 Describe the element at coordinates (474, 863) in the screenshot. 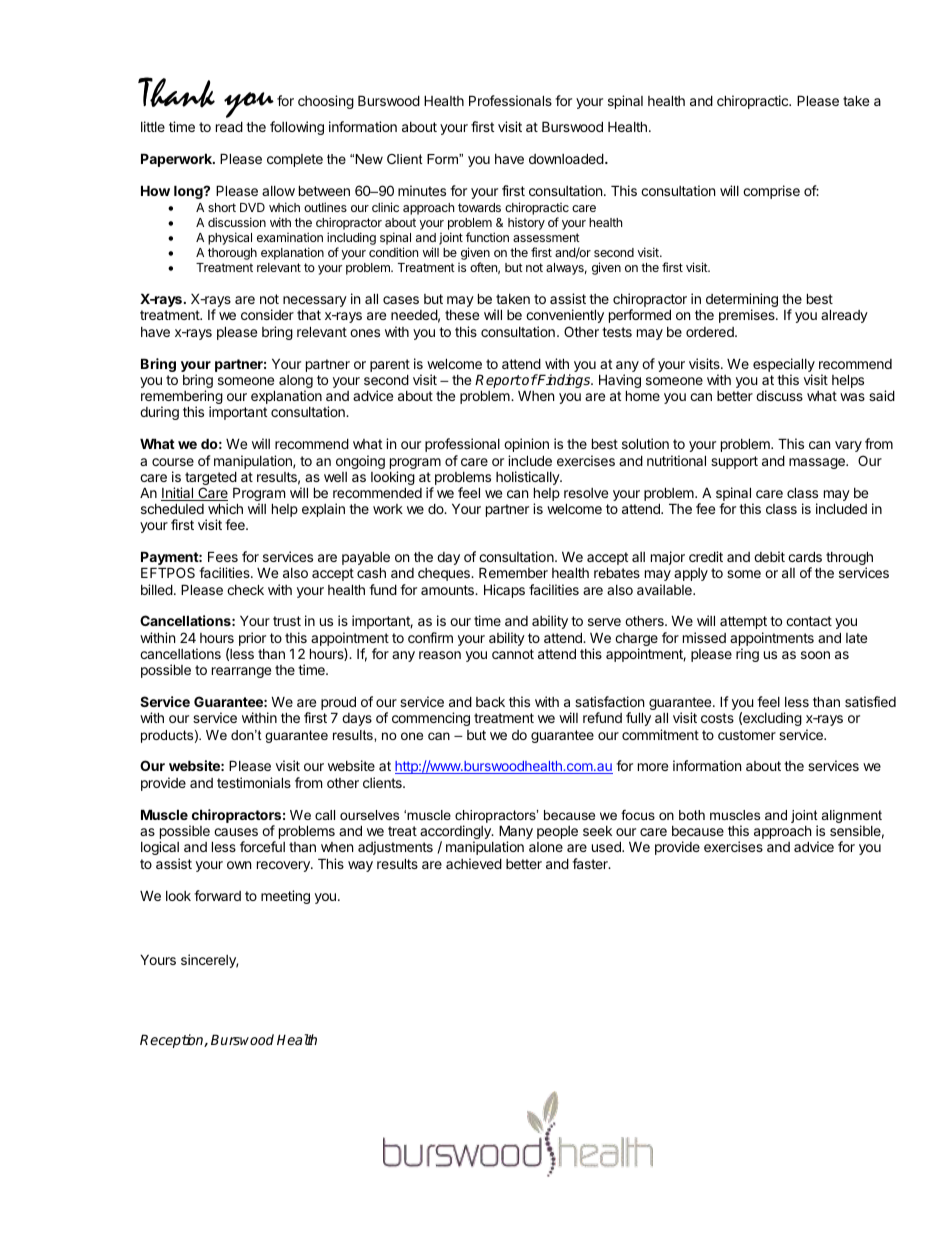

I see `achieved` at that location.
